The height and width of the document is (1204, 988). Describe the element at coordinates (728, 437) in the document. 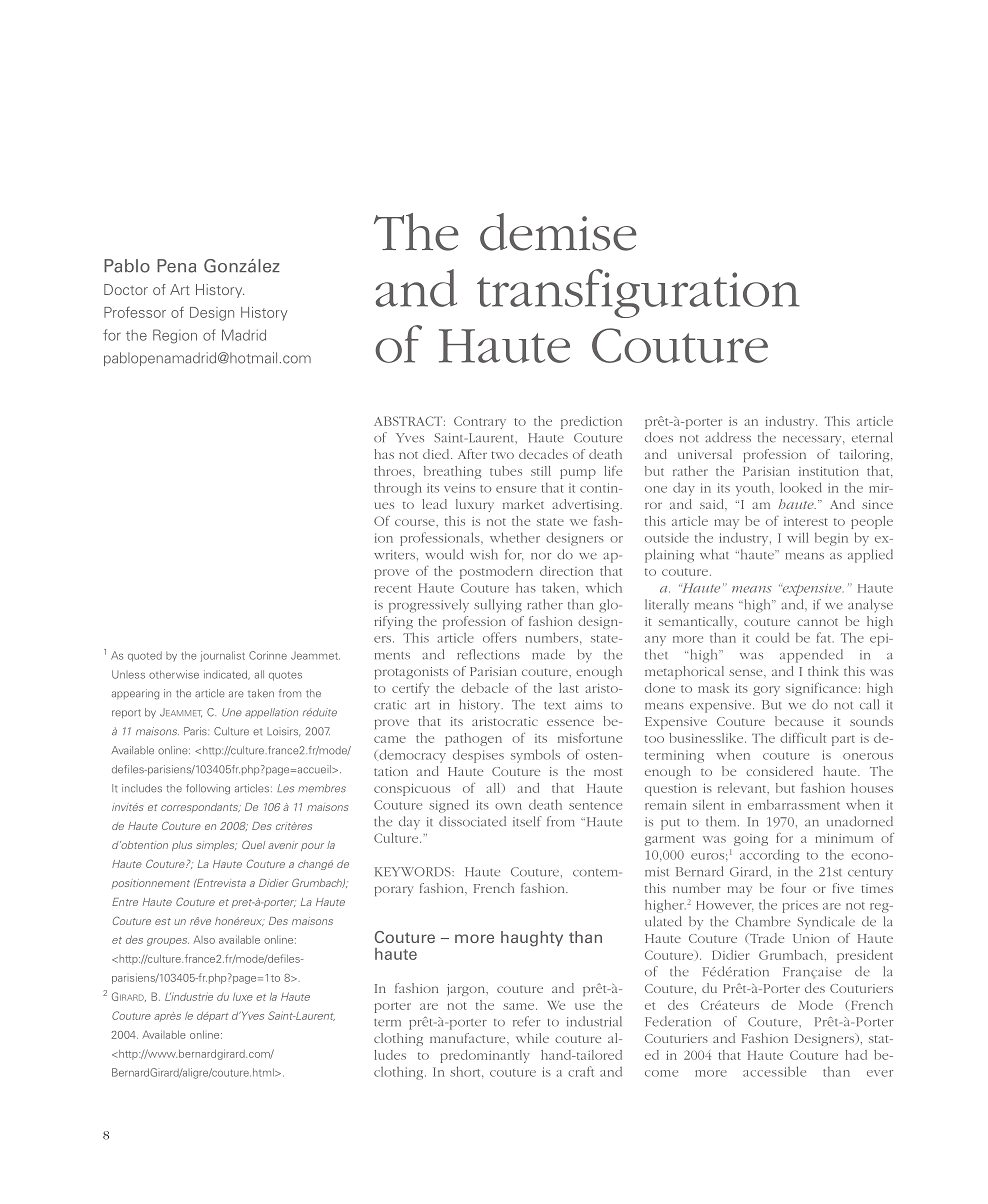

I see `address` at that location.
